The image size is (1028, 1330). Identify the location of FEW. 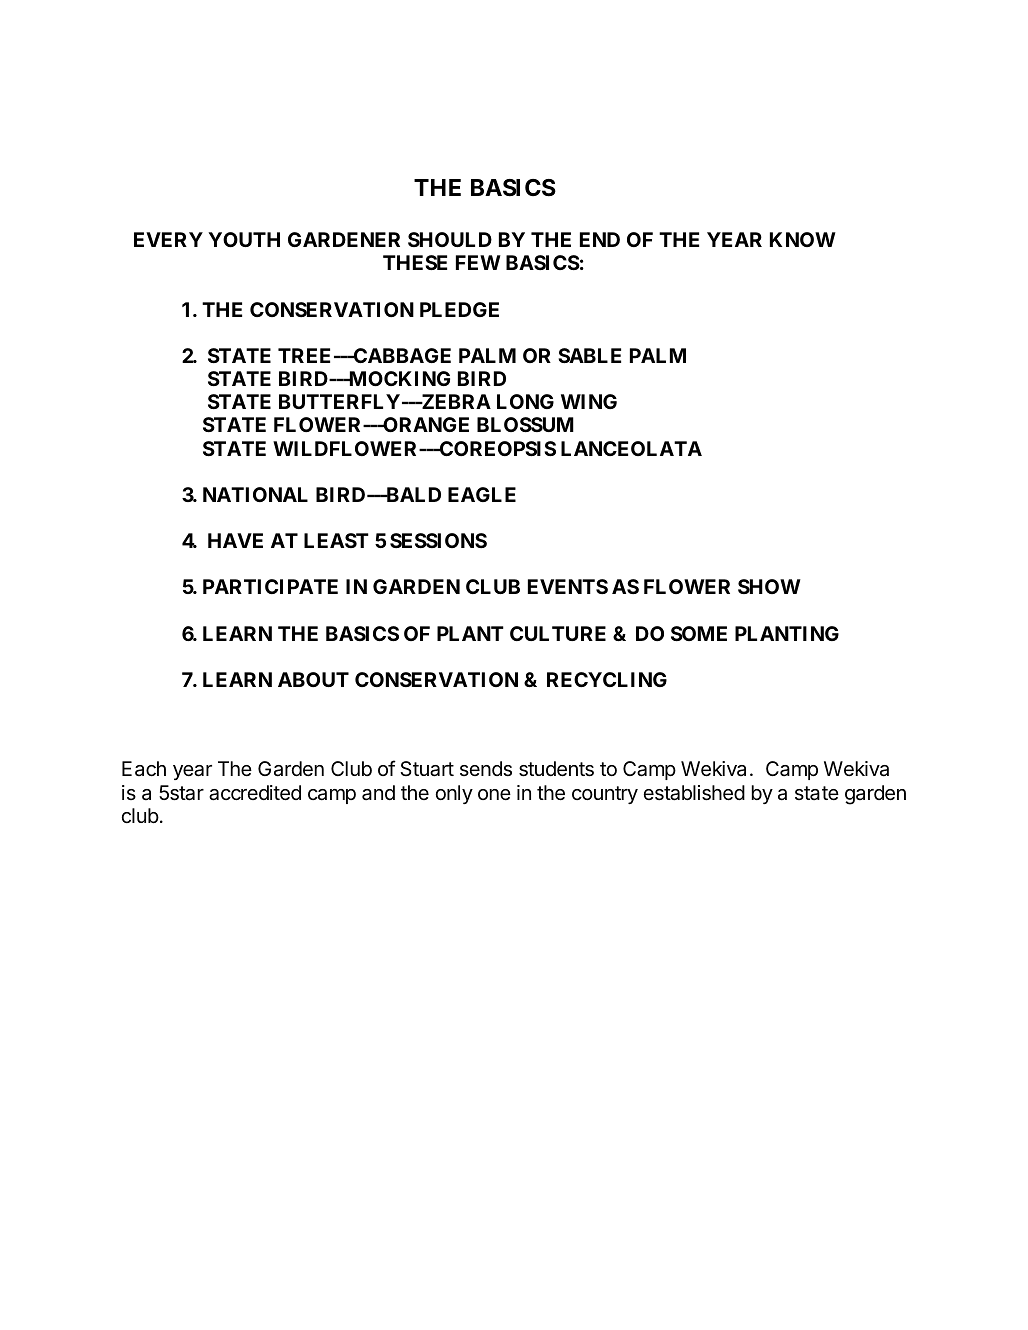
(478, 262).
